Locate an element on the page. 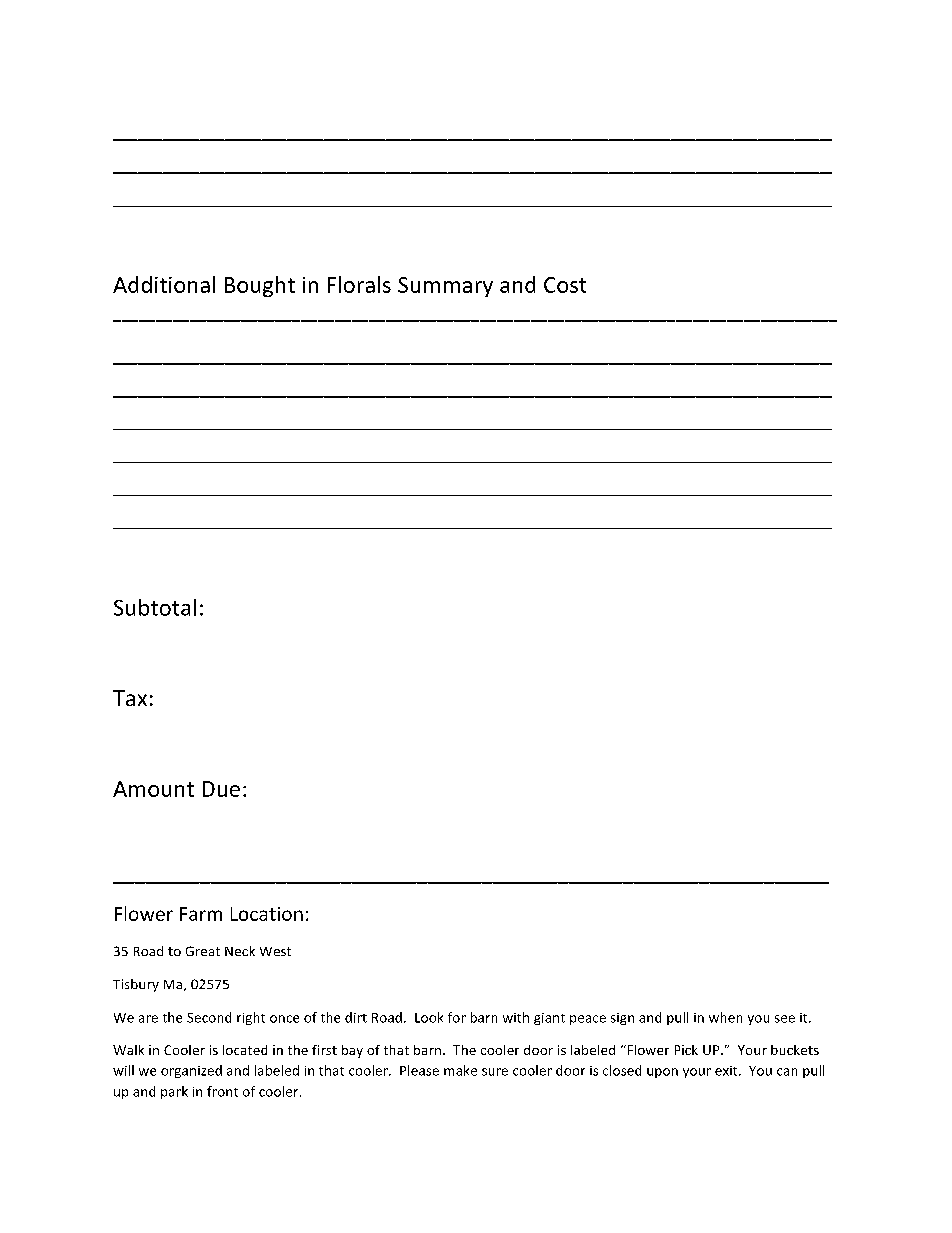  Tax is located at coordinates (130, 698).
